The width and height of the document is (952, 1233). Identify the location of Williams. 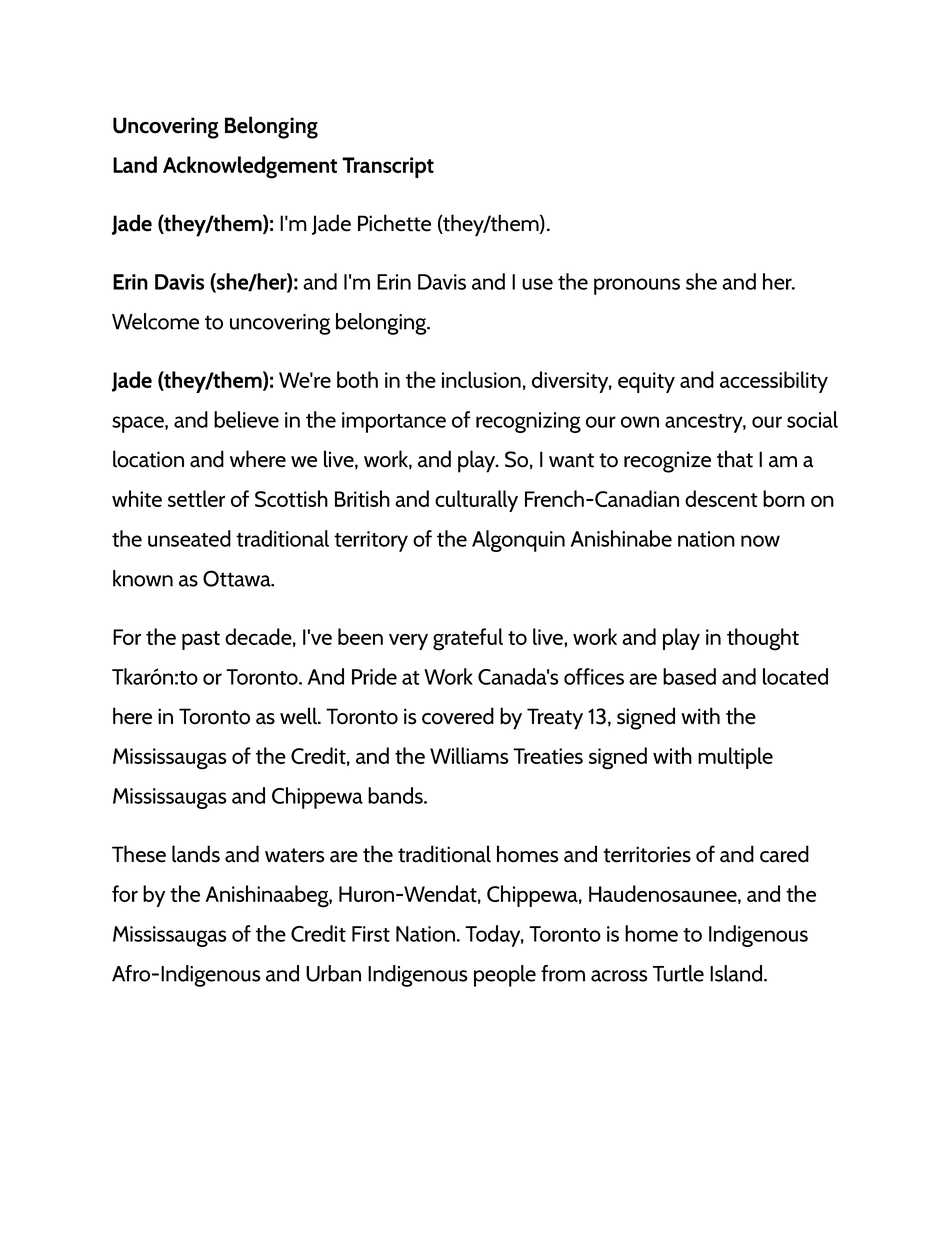
(469, 755).
